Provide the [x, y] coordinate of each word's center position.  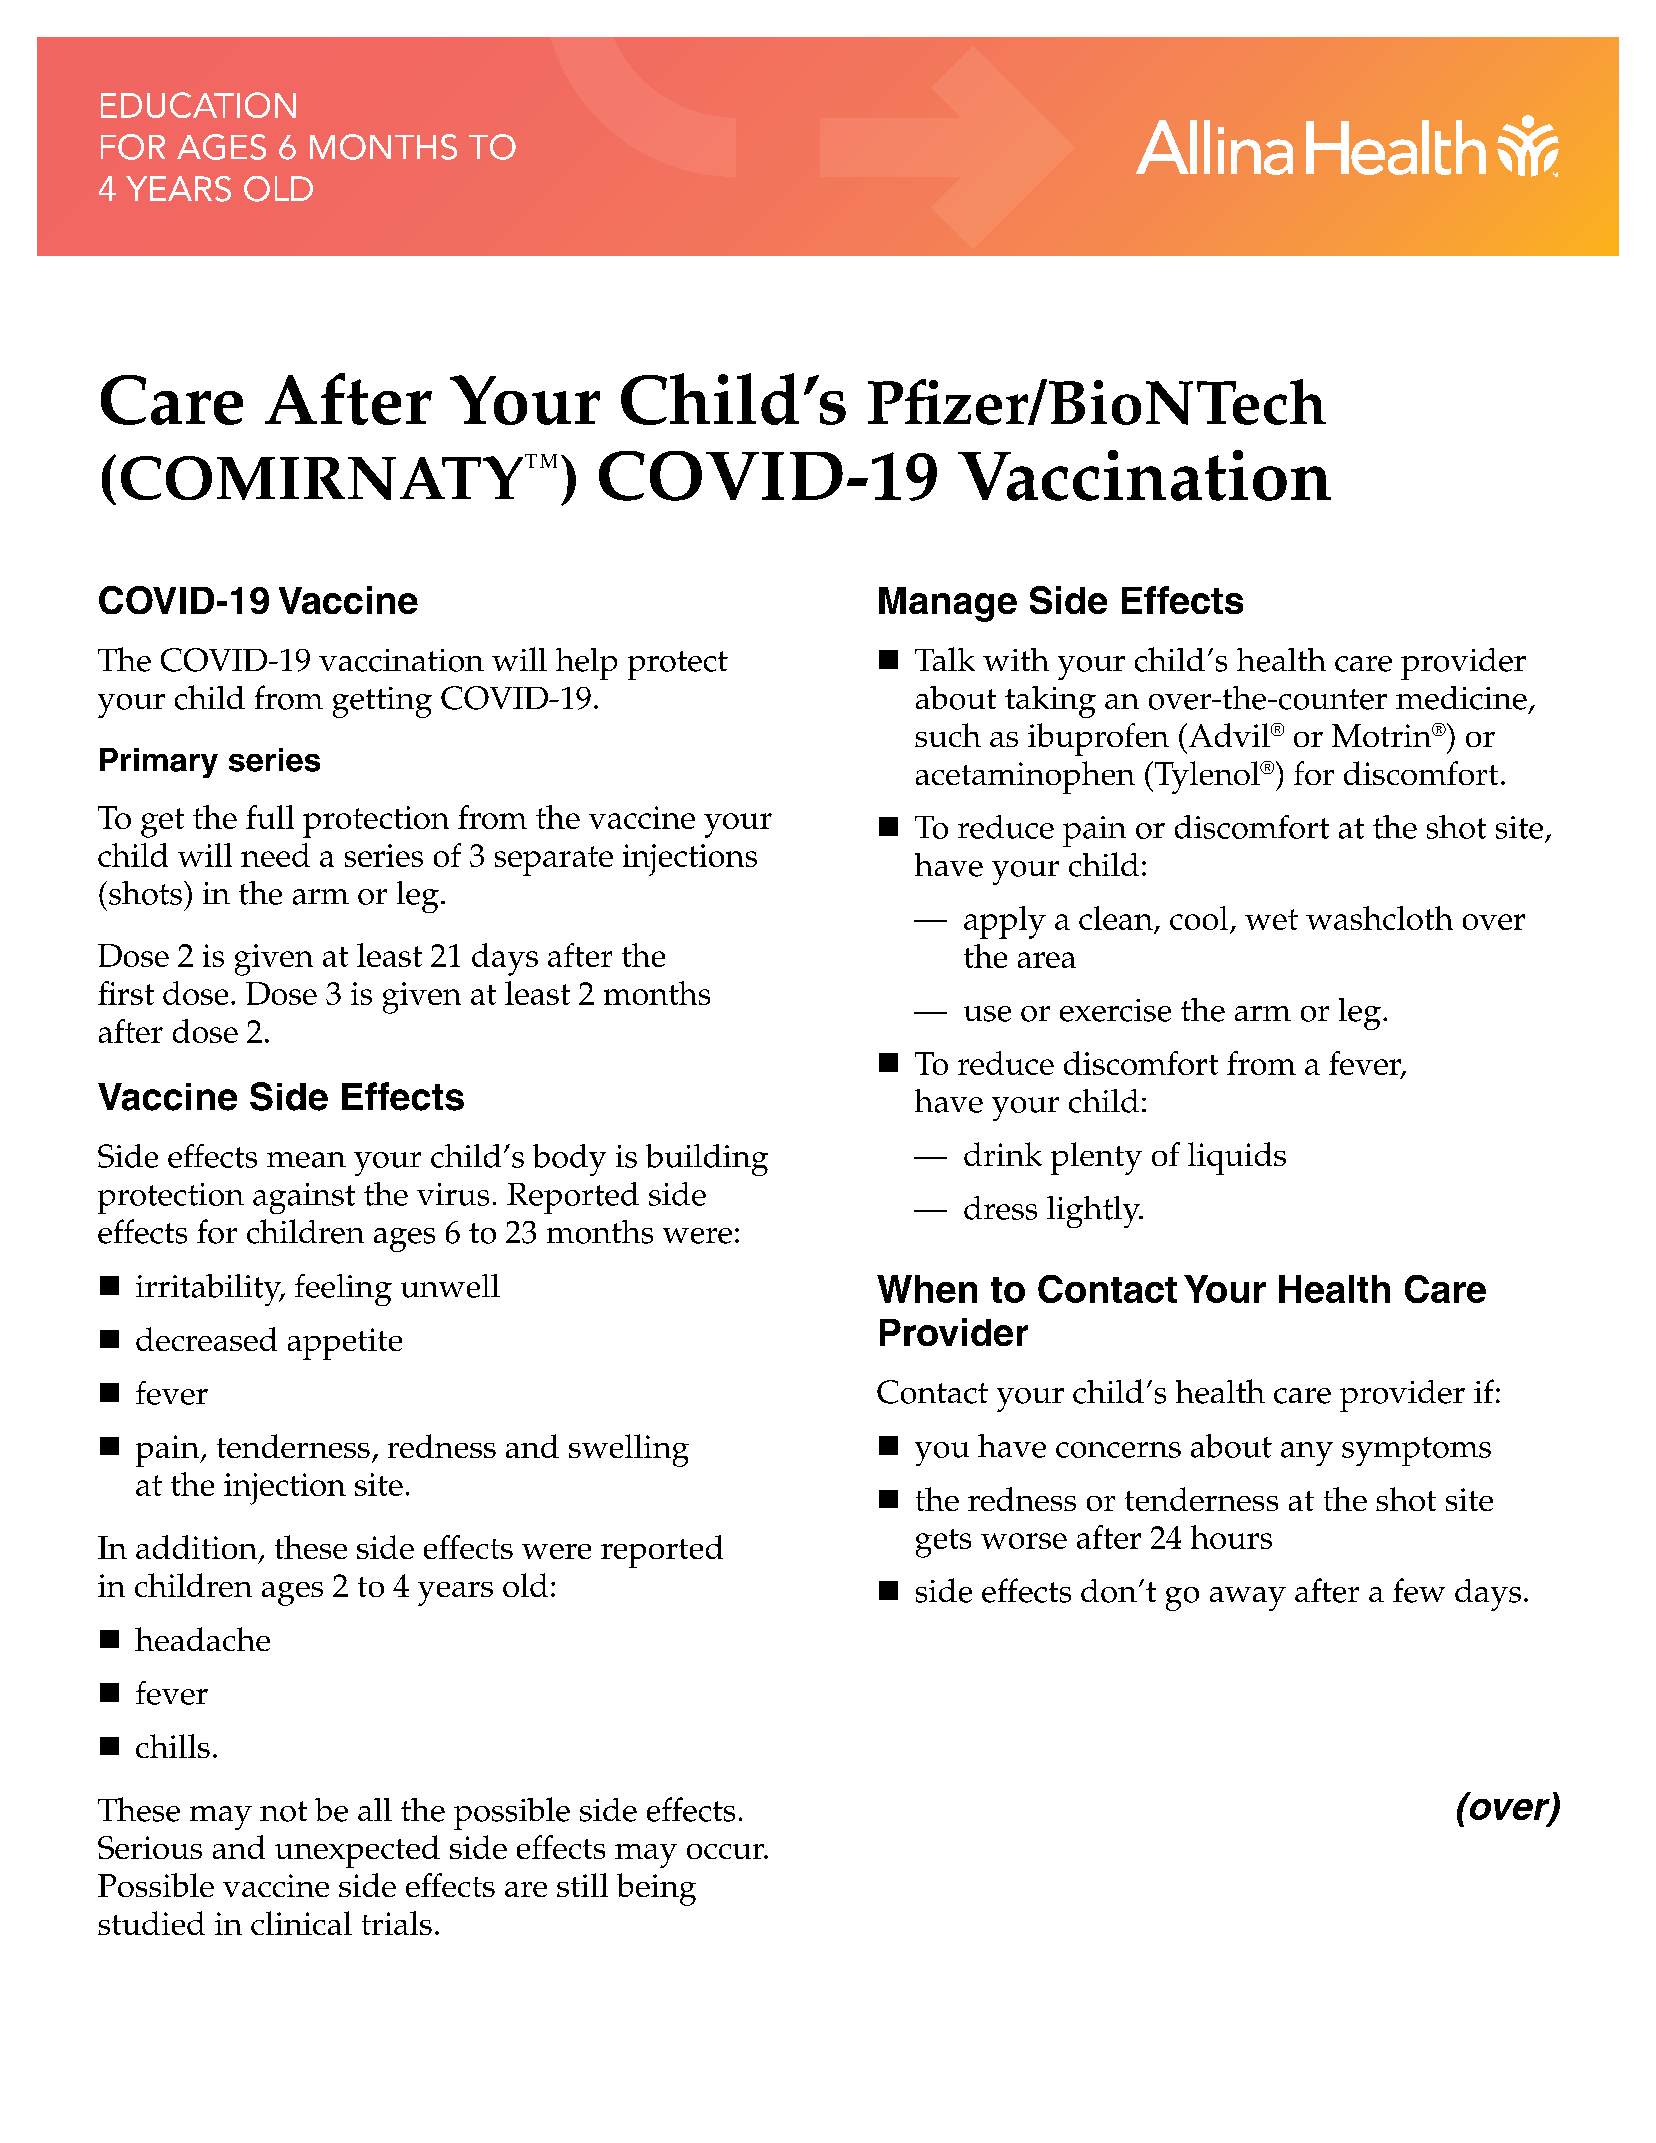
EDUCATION [198, 105]
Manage [948, 604]
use [987, 1014]
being [656, 1889]
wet [1271, 919]
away [1248, 1599]
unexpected [357, 1851]
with [1016, 659]
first [126, 993]
